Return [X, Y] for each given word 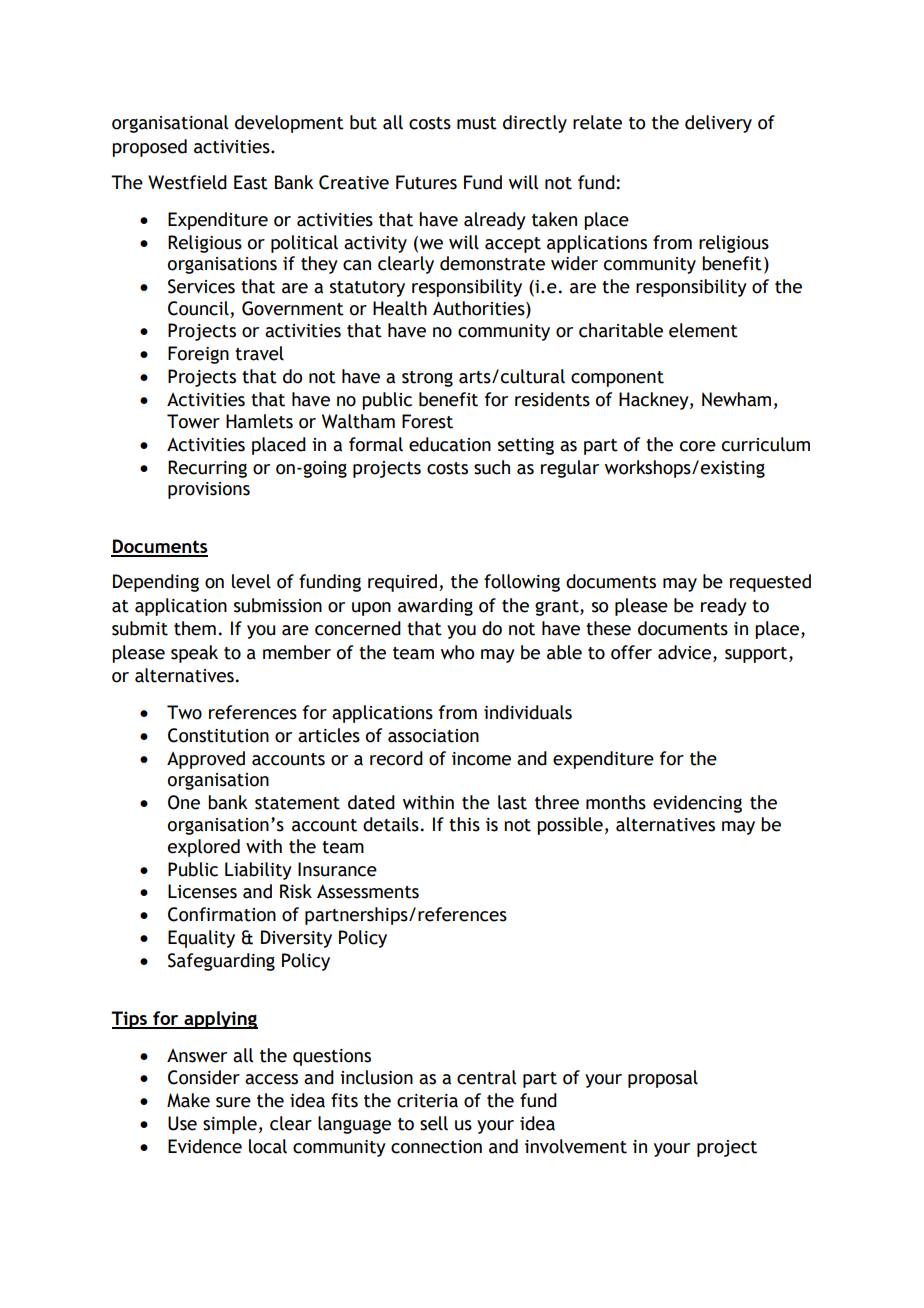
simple [230, 1125]
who [457, 652]
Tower [193, 421]
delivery [718, 124]
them [195, 628]
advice [686, 652]
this [464, 824]
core [698, 446]
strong [427, 379]
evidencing [697, 804]
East [251, 182]
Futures [426, 182]
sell [434, 1123]
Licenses [202, 891]
